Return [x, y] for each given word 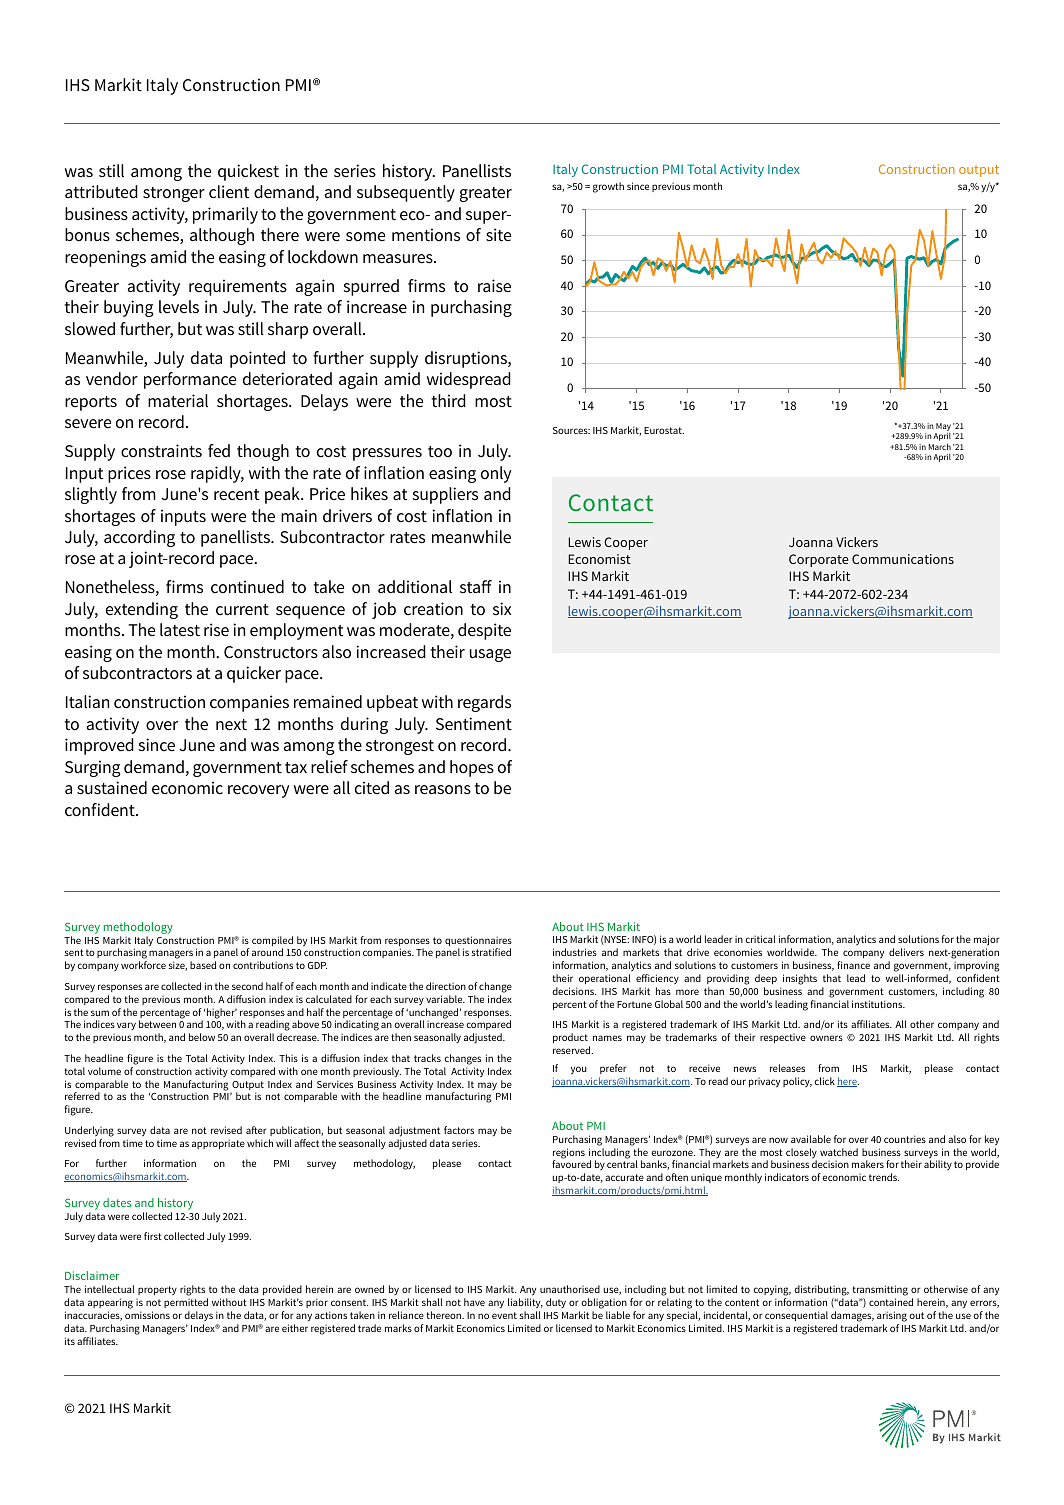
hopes [472, 768]
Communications [903, 559]
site [498, 234]
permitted [186, 1303]
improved [99, 746]
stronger [174, 194]
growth [608, 187]
